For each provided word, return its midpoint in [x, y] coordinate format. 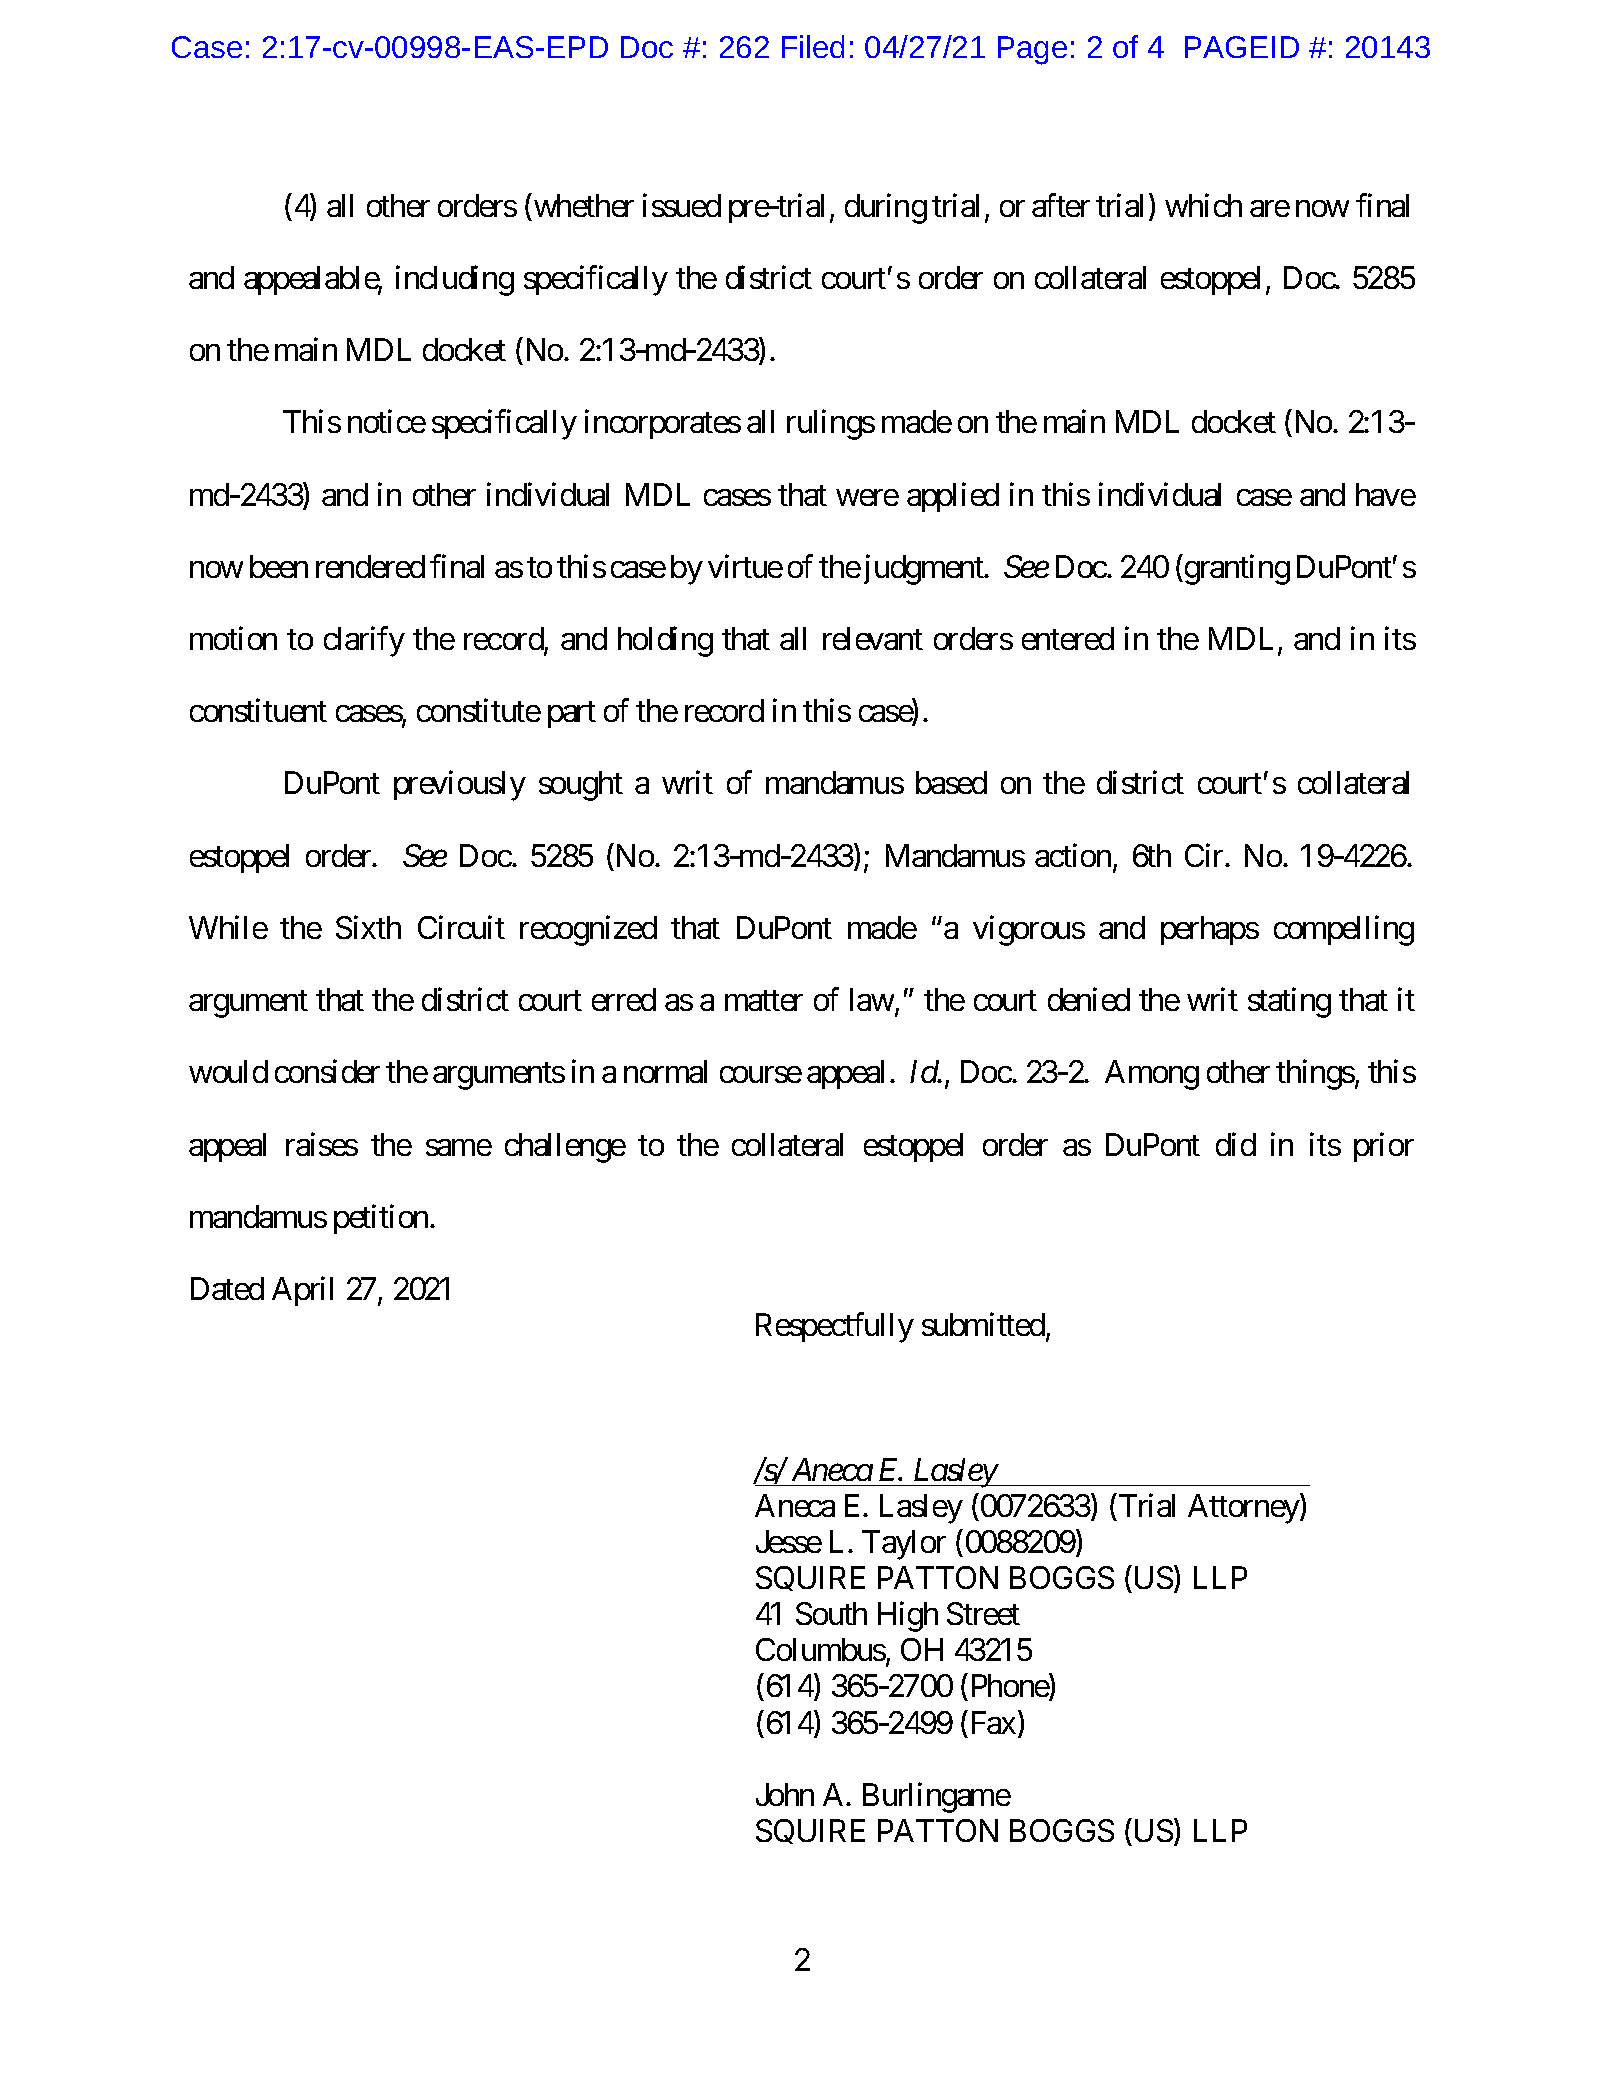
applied [953, 497]
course [761, 1075]
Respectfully [835, 1328]
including [455, 280]
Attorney [1244, 1509]
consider [327, 1071]
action [1073, 855]
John [785, 1794]
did [1236, 1144]
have [1386, 494]
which [1203, 205]
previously [460, 786]
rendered [370, 566]
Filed [813, 46]
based [951, 782]
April [302, 1291]
